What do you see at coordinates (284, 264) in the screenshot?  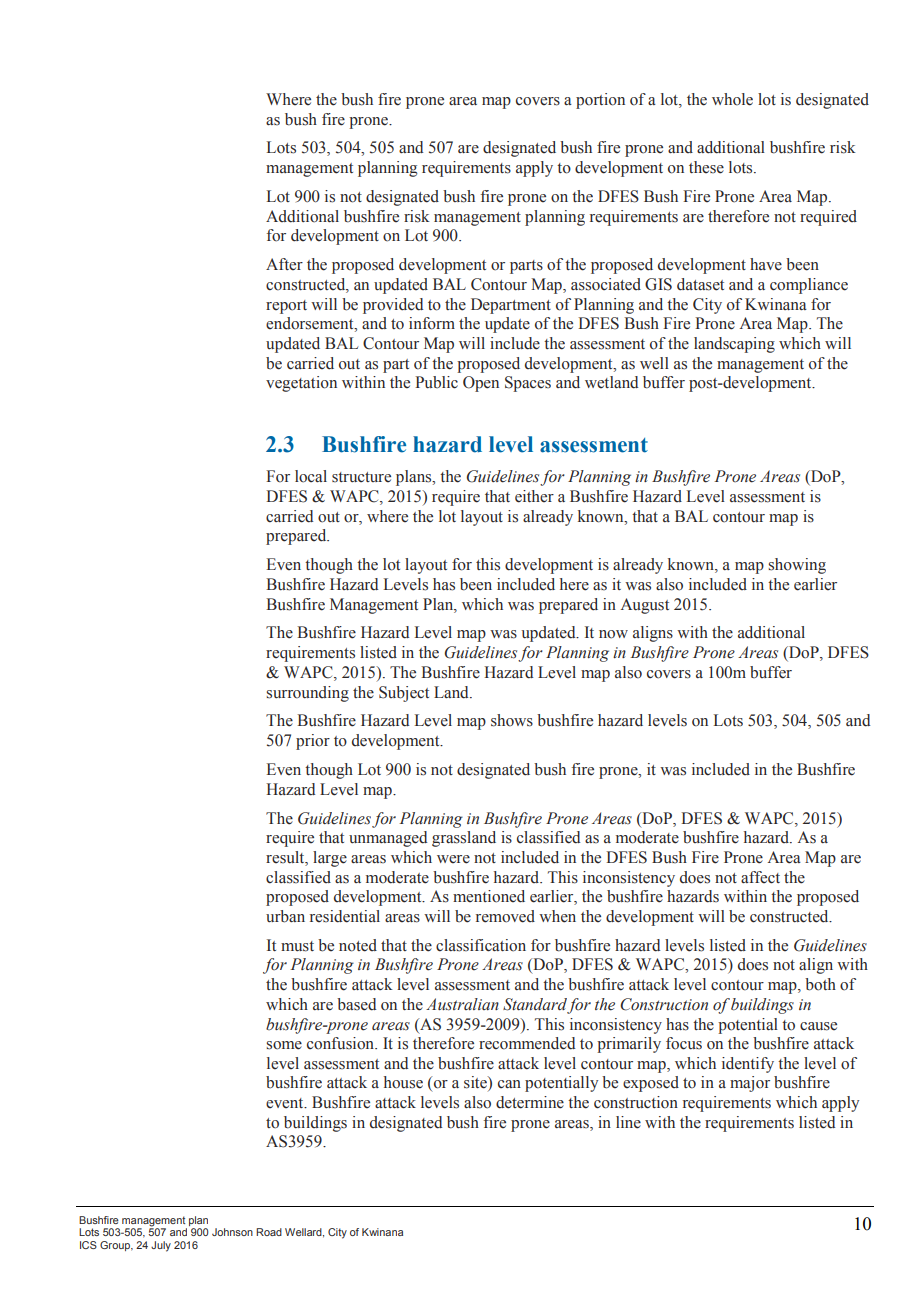 I see `After` at bounding box center [284, 264].
